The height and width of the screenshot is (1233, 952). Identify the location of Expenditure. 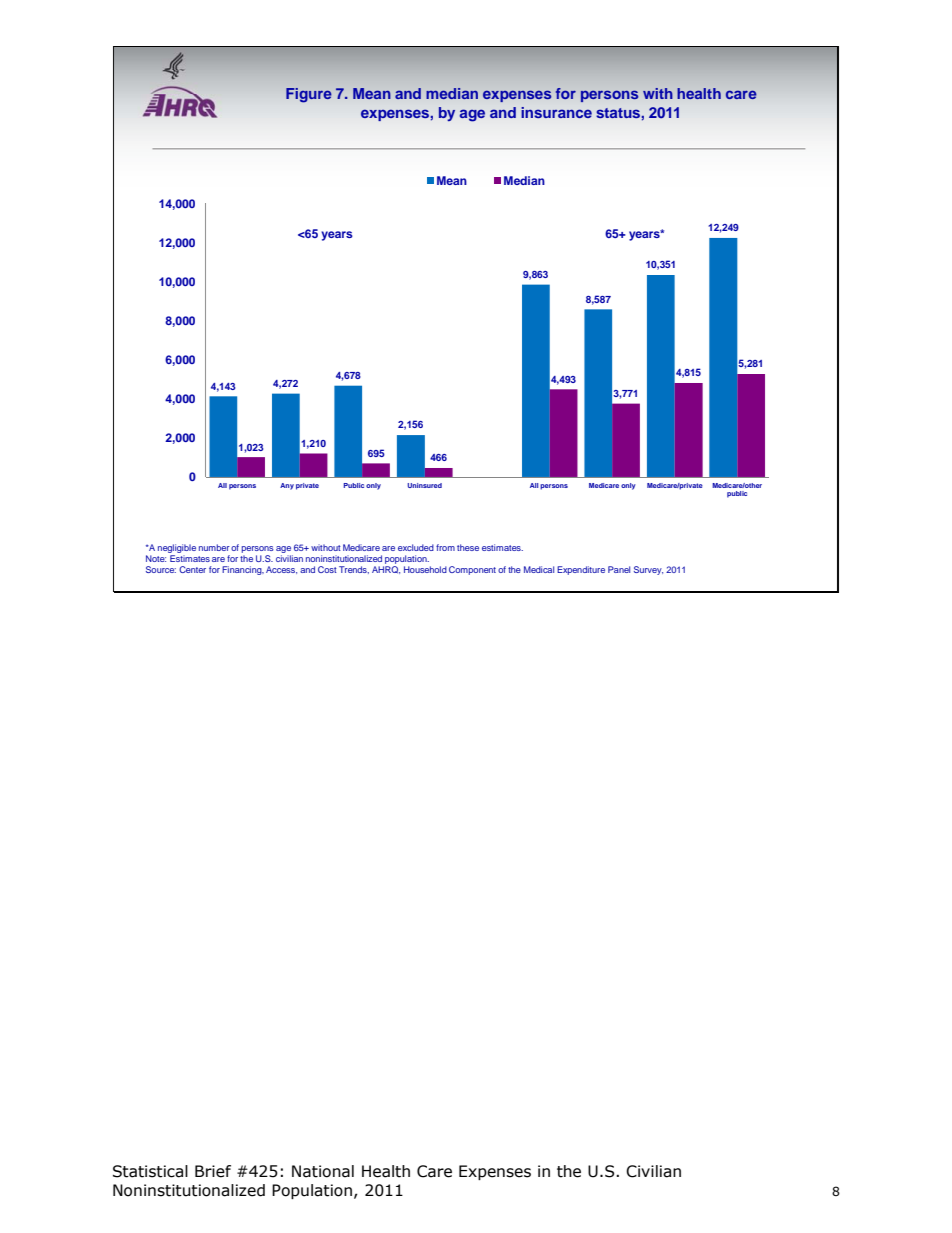
(581, 570).
